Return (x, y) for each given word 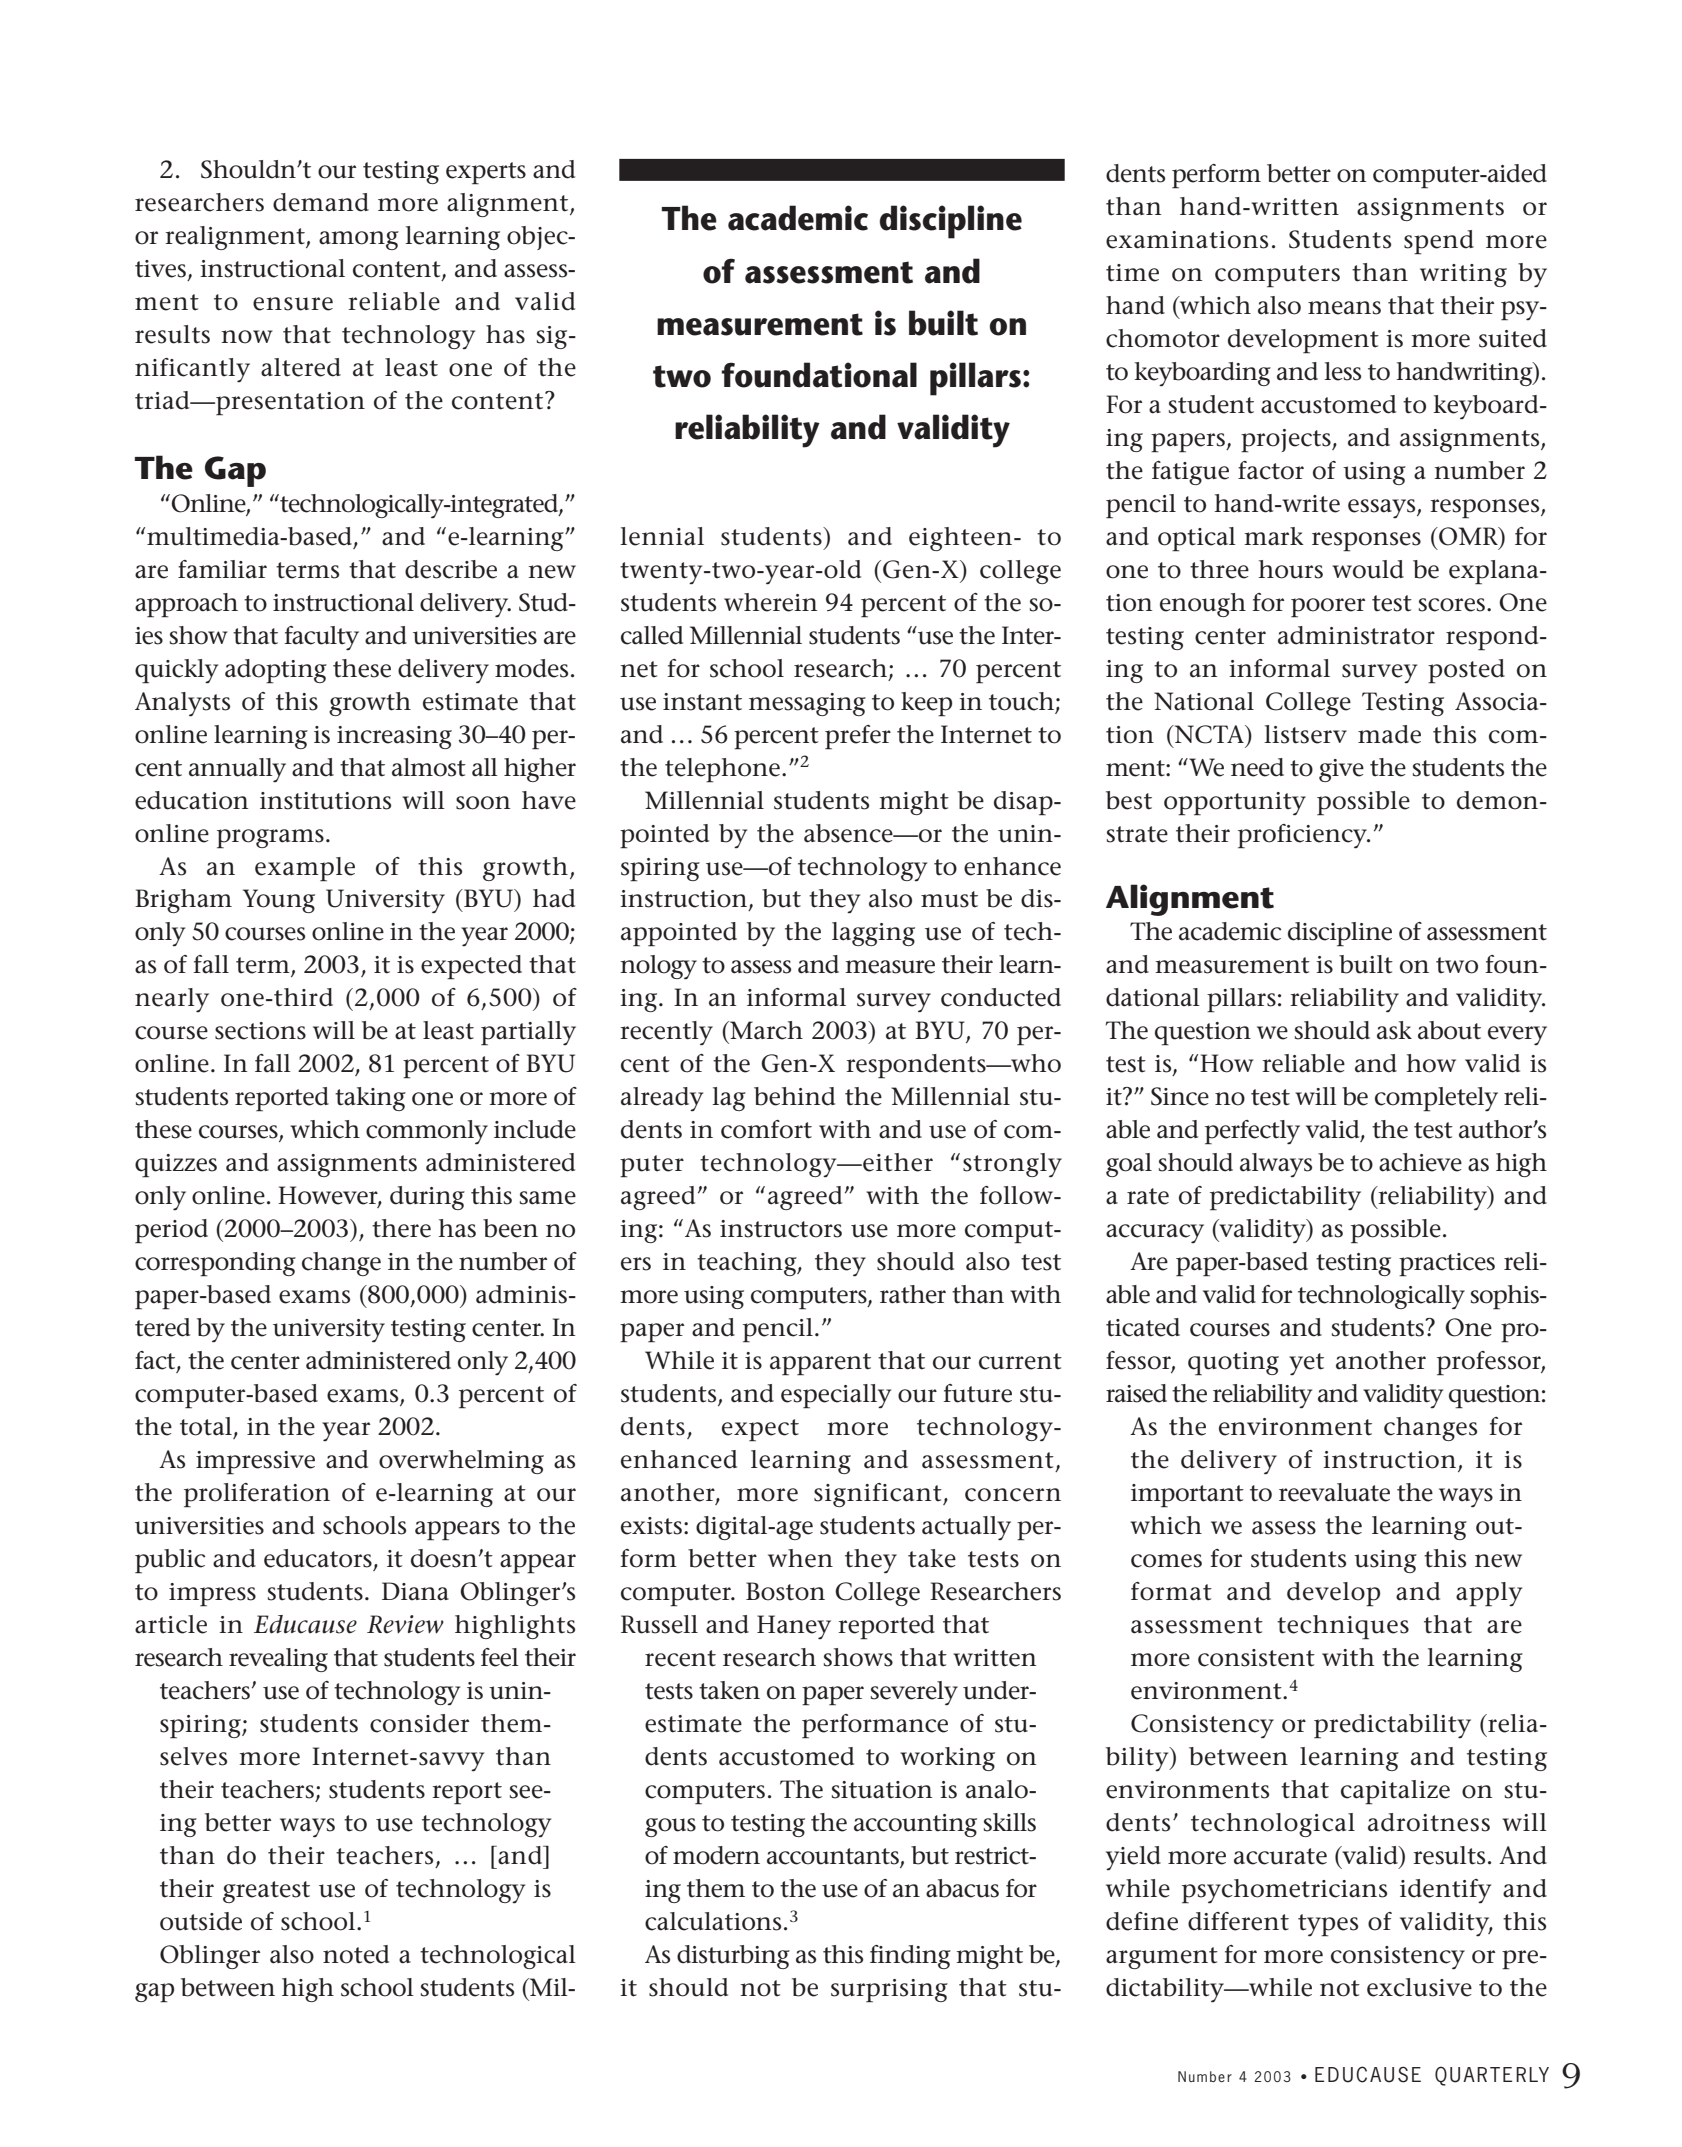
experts (486, 173)
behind (794, 1096)
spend (1439, 242)
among (359, 240)
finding (910, 1957)
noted (356, 1954)
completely (1436, 1099)
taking (370, 1099)
